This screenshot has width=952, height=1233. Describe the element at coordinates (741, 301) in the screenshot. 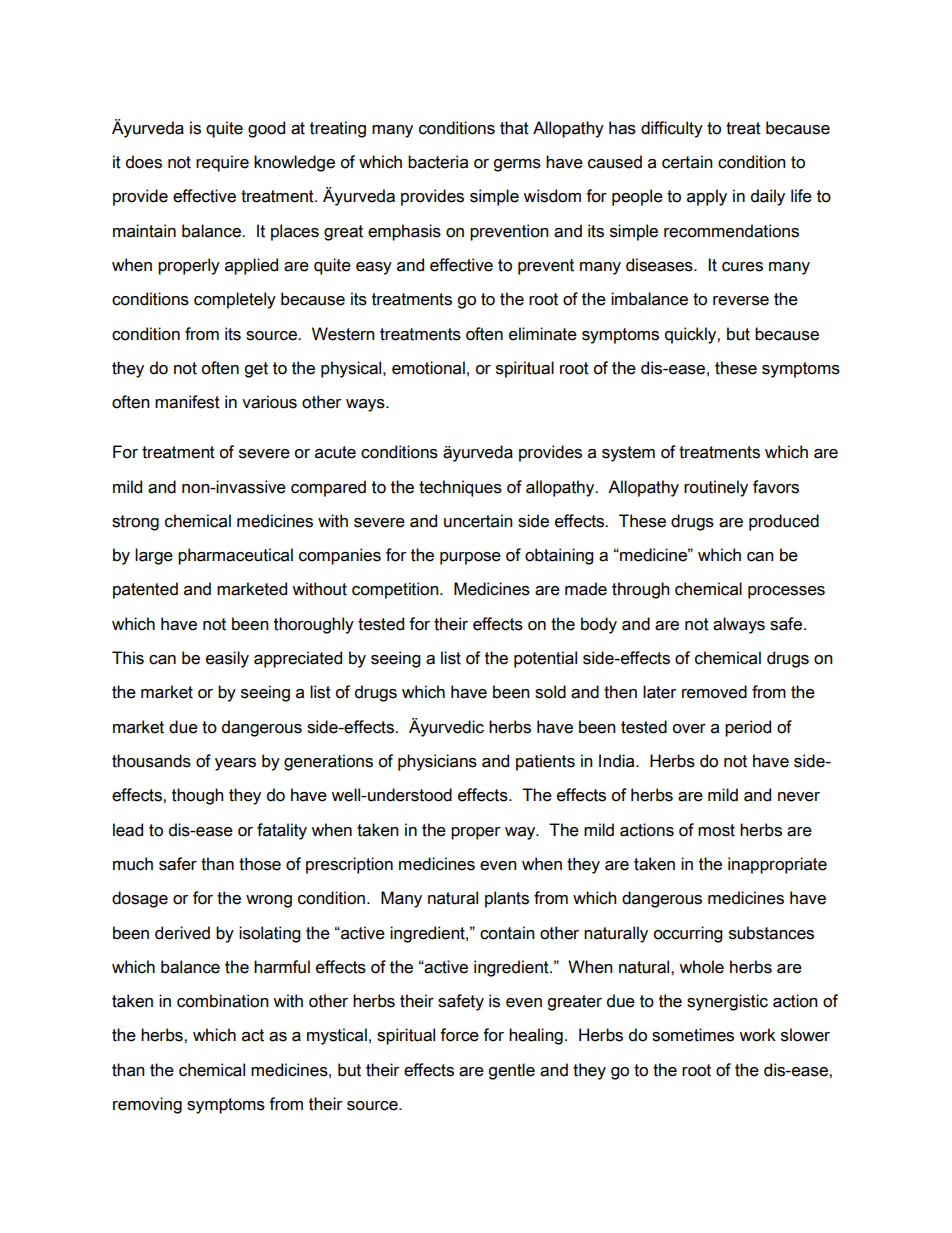

I see `reverse` at that location.
